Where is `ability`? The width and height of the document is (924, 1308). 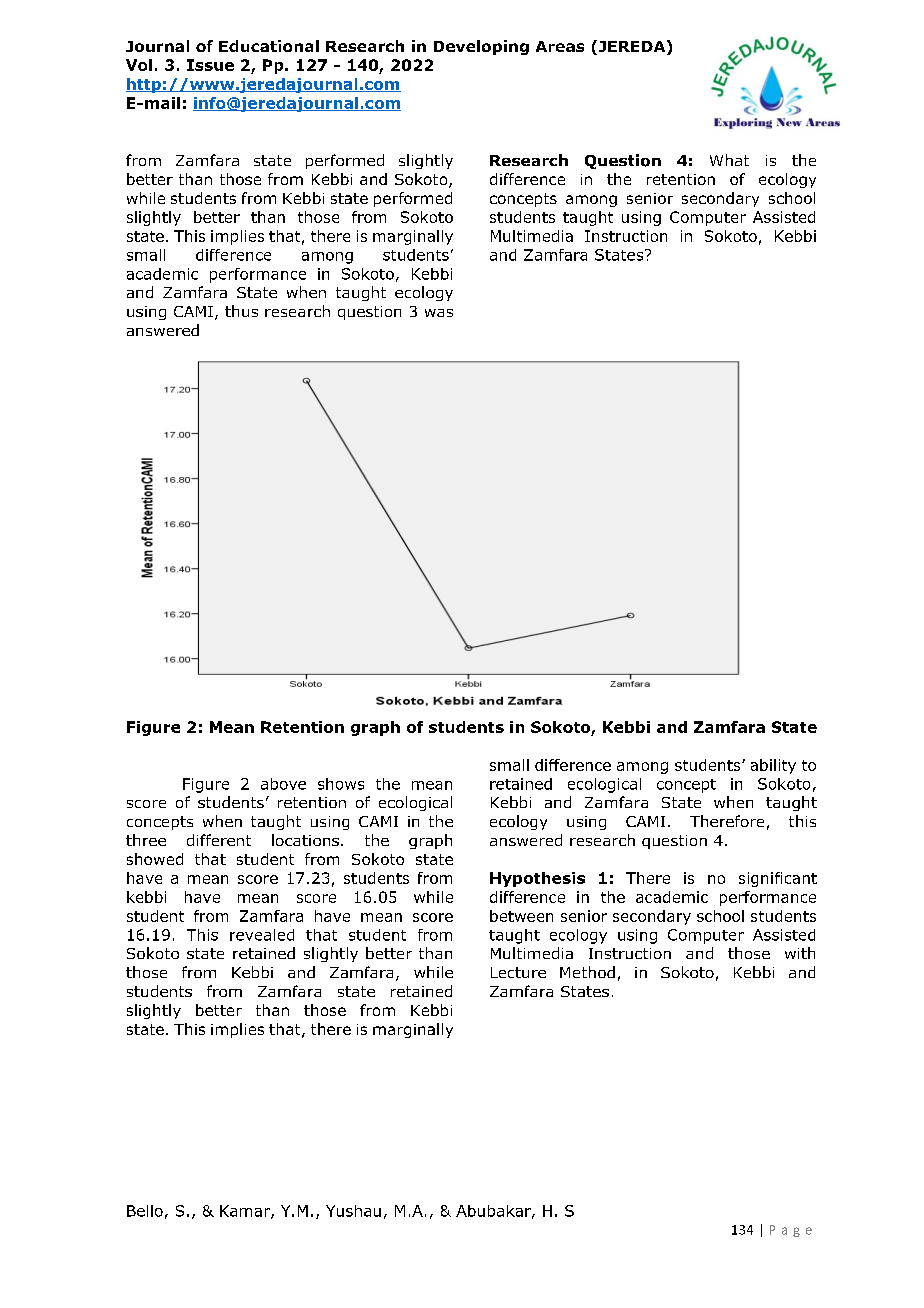
ability is located at coordinates (773, 766).
